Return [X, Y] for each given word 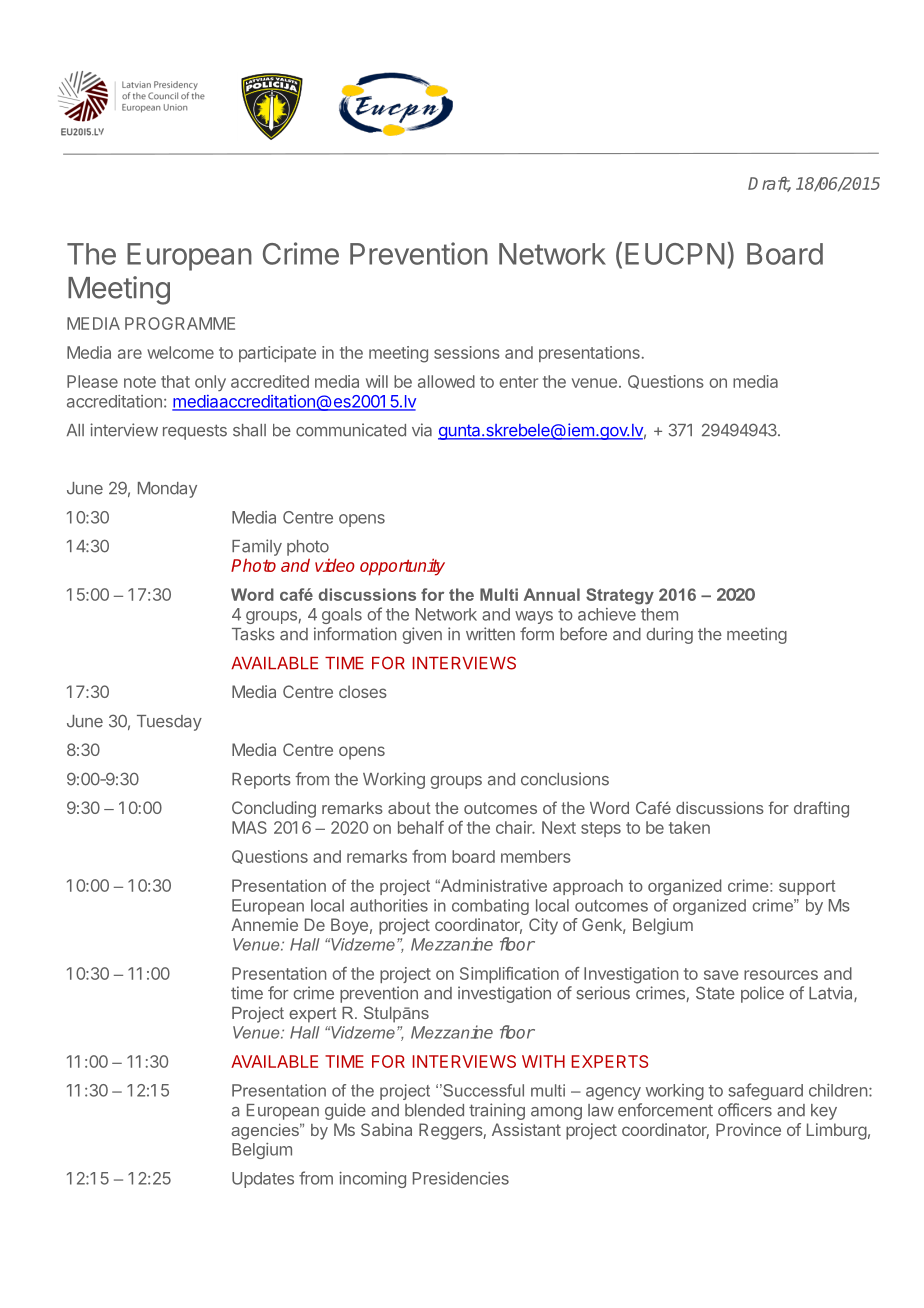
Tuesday [169, 723]
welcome [180, 352]
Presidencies [461, 1178]
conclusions [565, 779]
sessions [467, 352]
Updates [263, 1180]
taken [689, 827]
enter [518, 382]
